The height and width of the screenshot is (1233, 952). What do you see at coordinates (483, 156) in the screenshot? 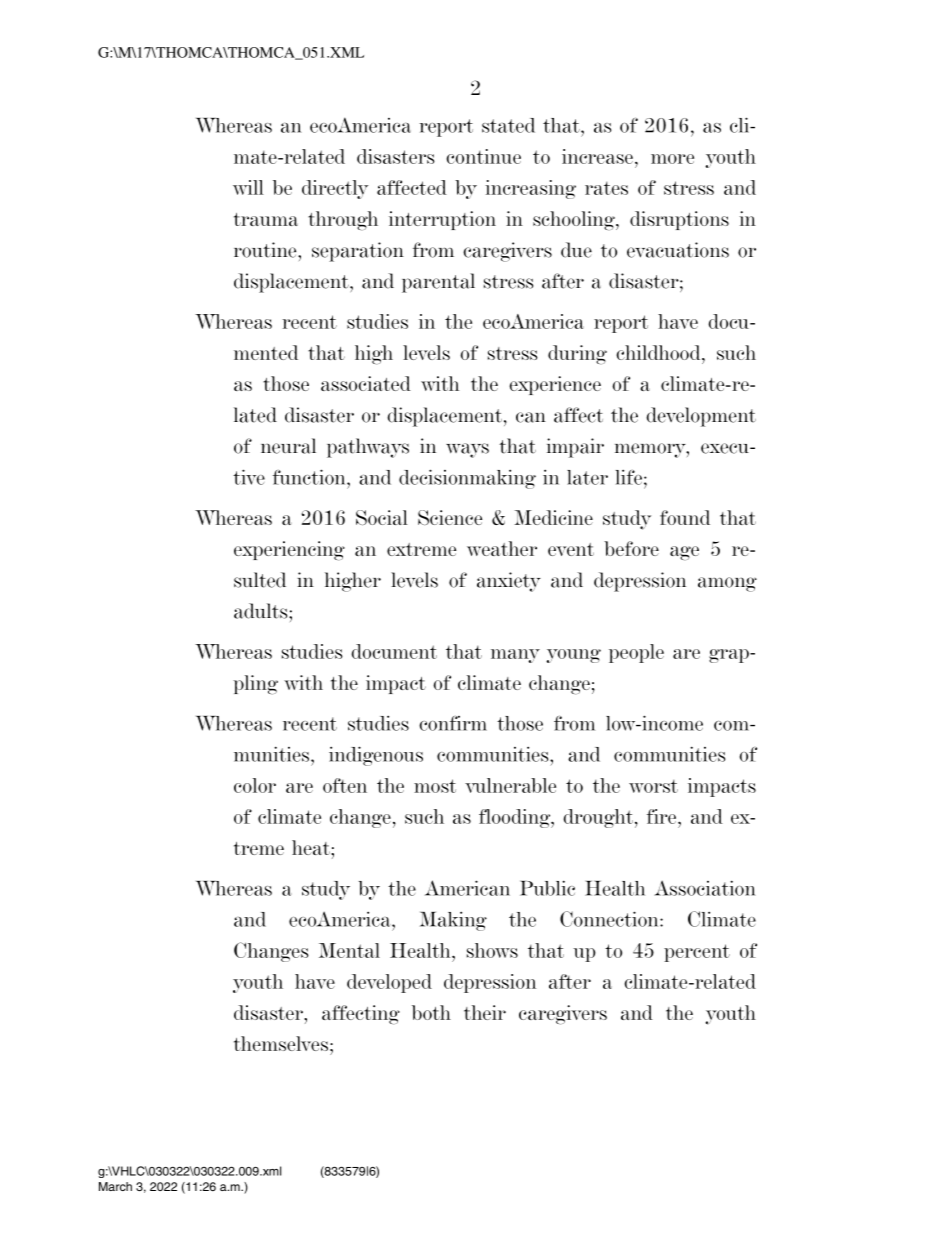
I see `continue` at bounding box center [483, 156].
